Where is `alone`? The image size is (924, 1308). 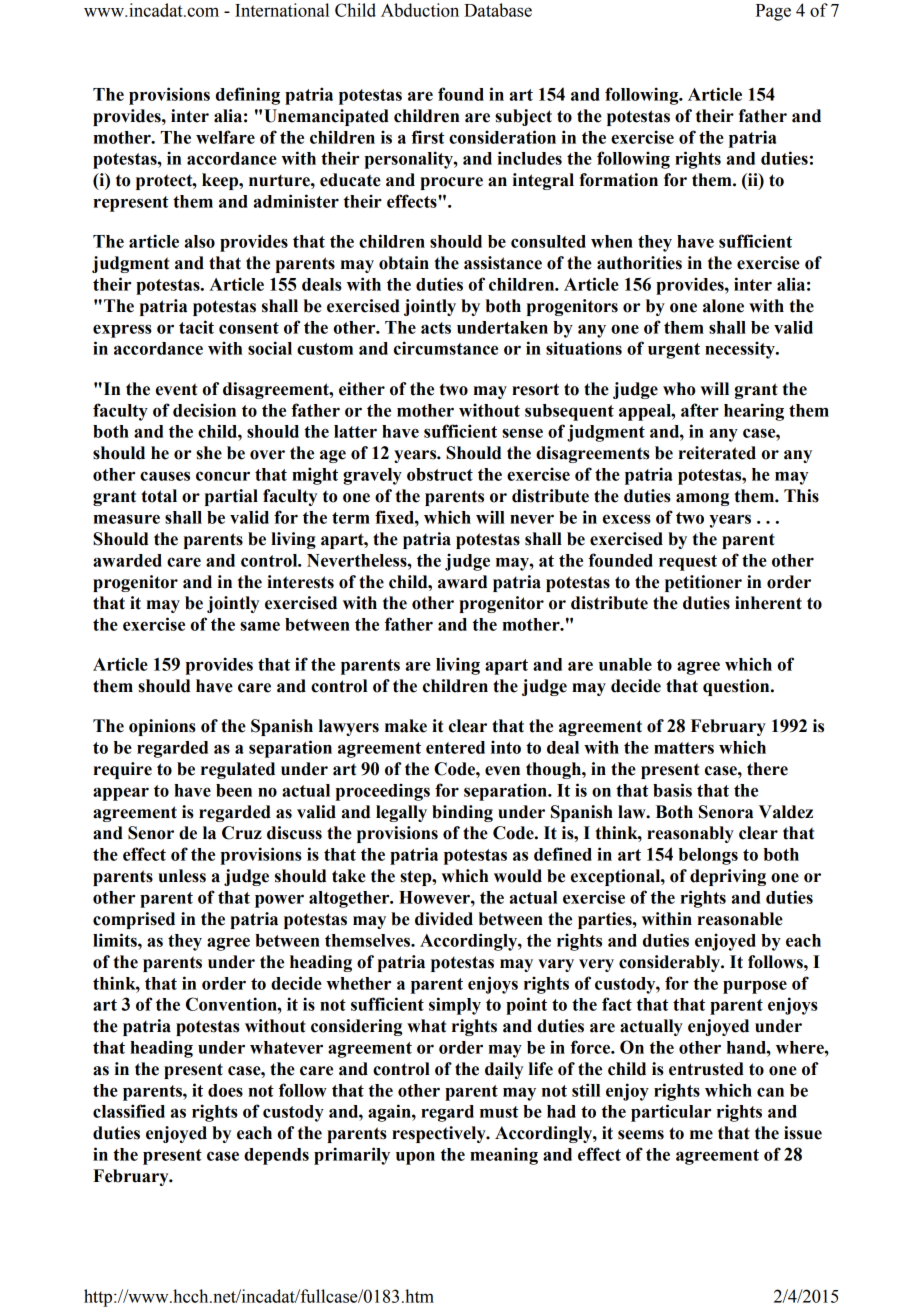 alone is located at coordinates (723, 306).
